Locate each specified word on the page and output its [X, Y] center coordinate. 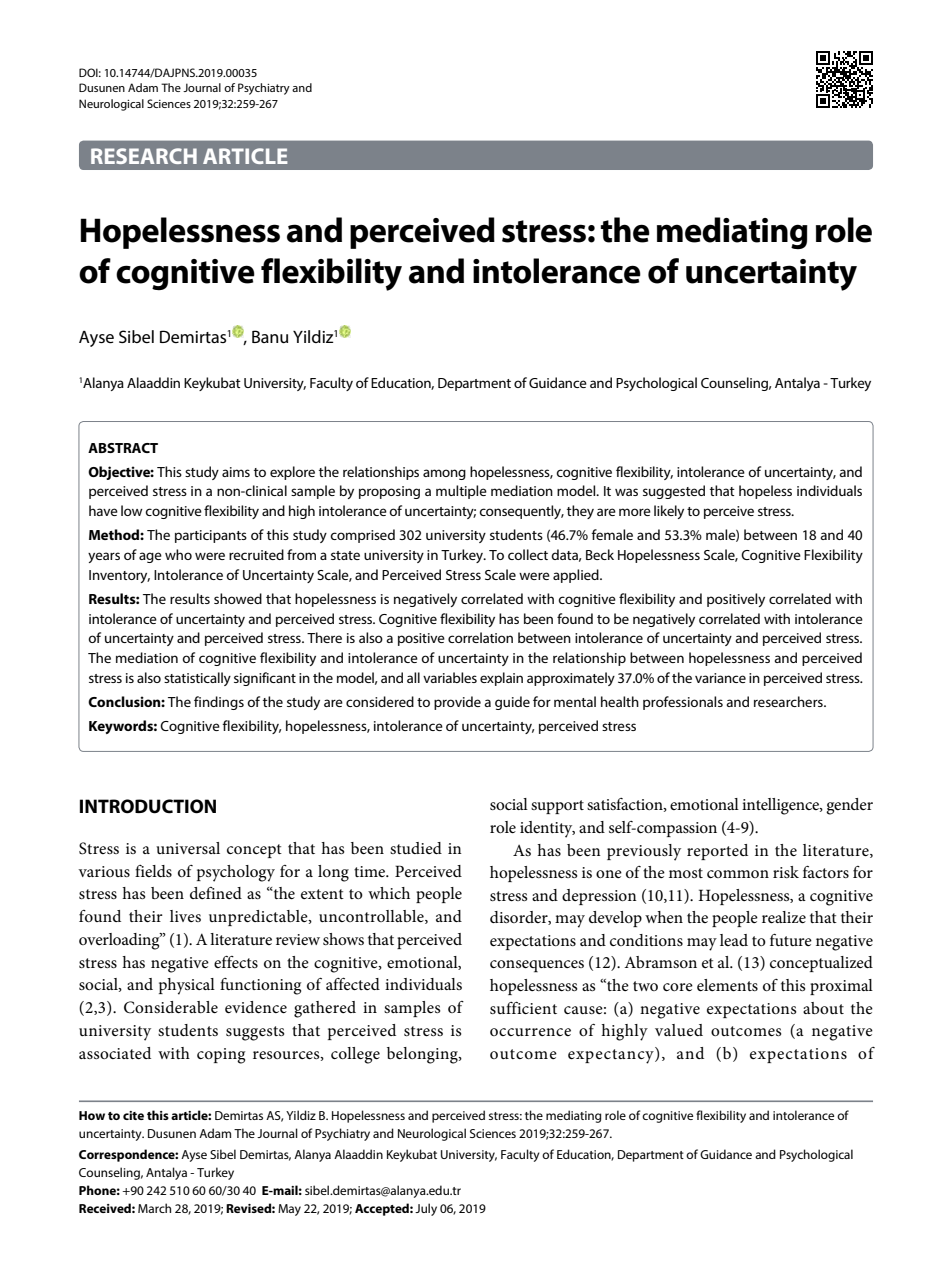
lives [185, 916]
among [444, 474]
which [389, 893]
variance [720, 678]
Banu [270, 336]
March [154, 1208]
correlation [480, 637]
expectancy [612, 1055]
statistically [197, 679]
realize [784, 917]
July [426, 1209]
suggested [674, 492]
